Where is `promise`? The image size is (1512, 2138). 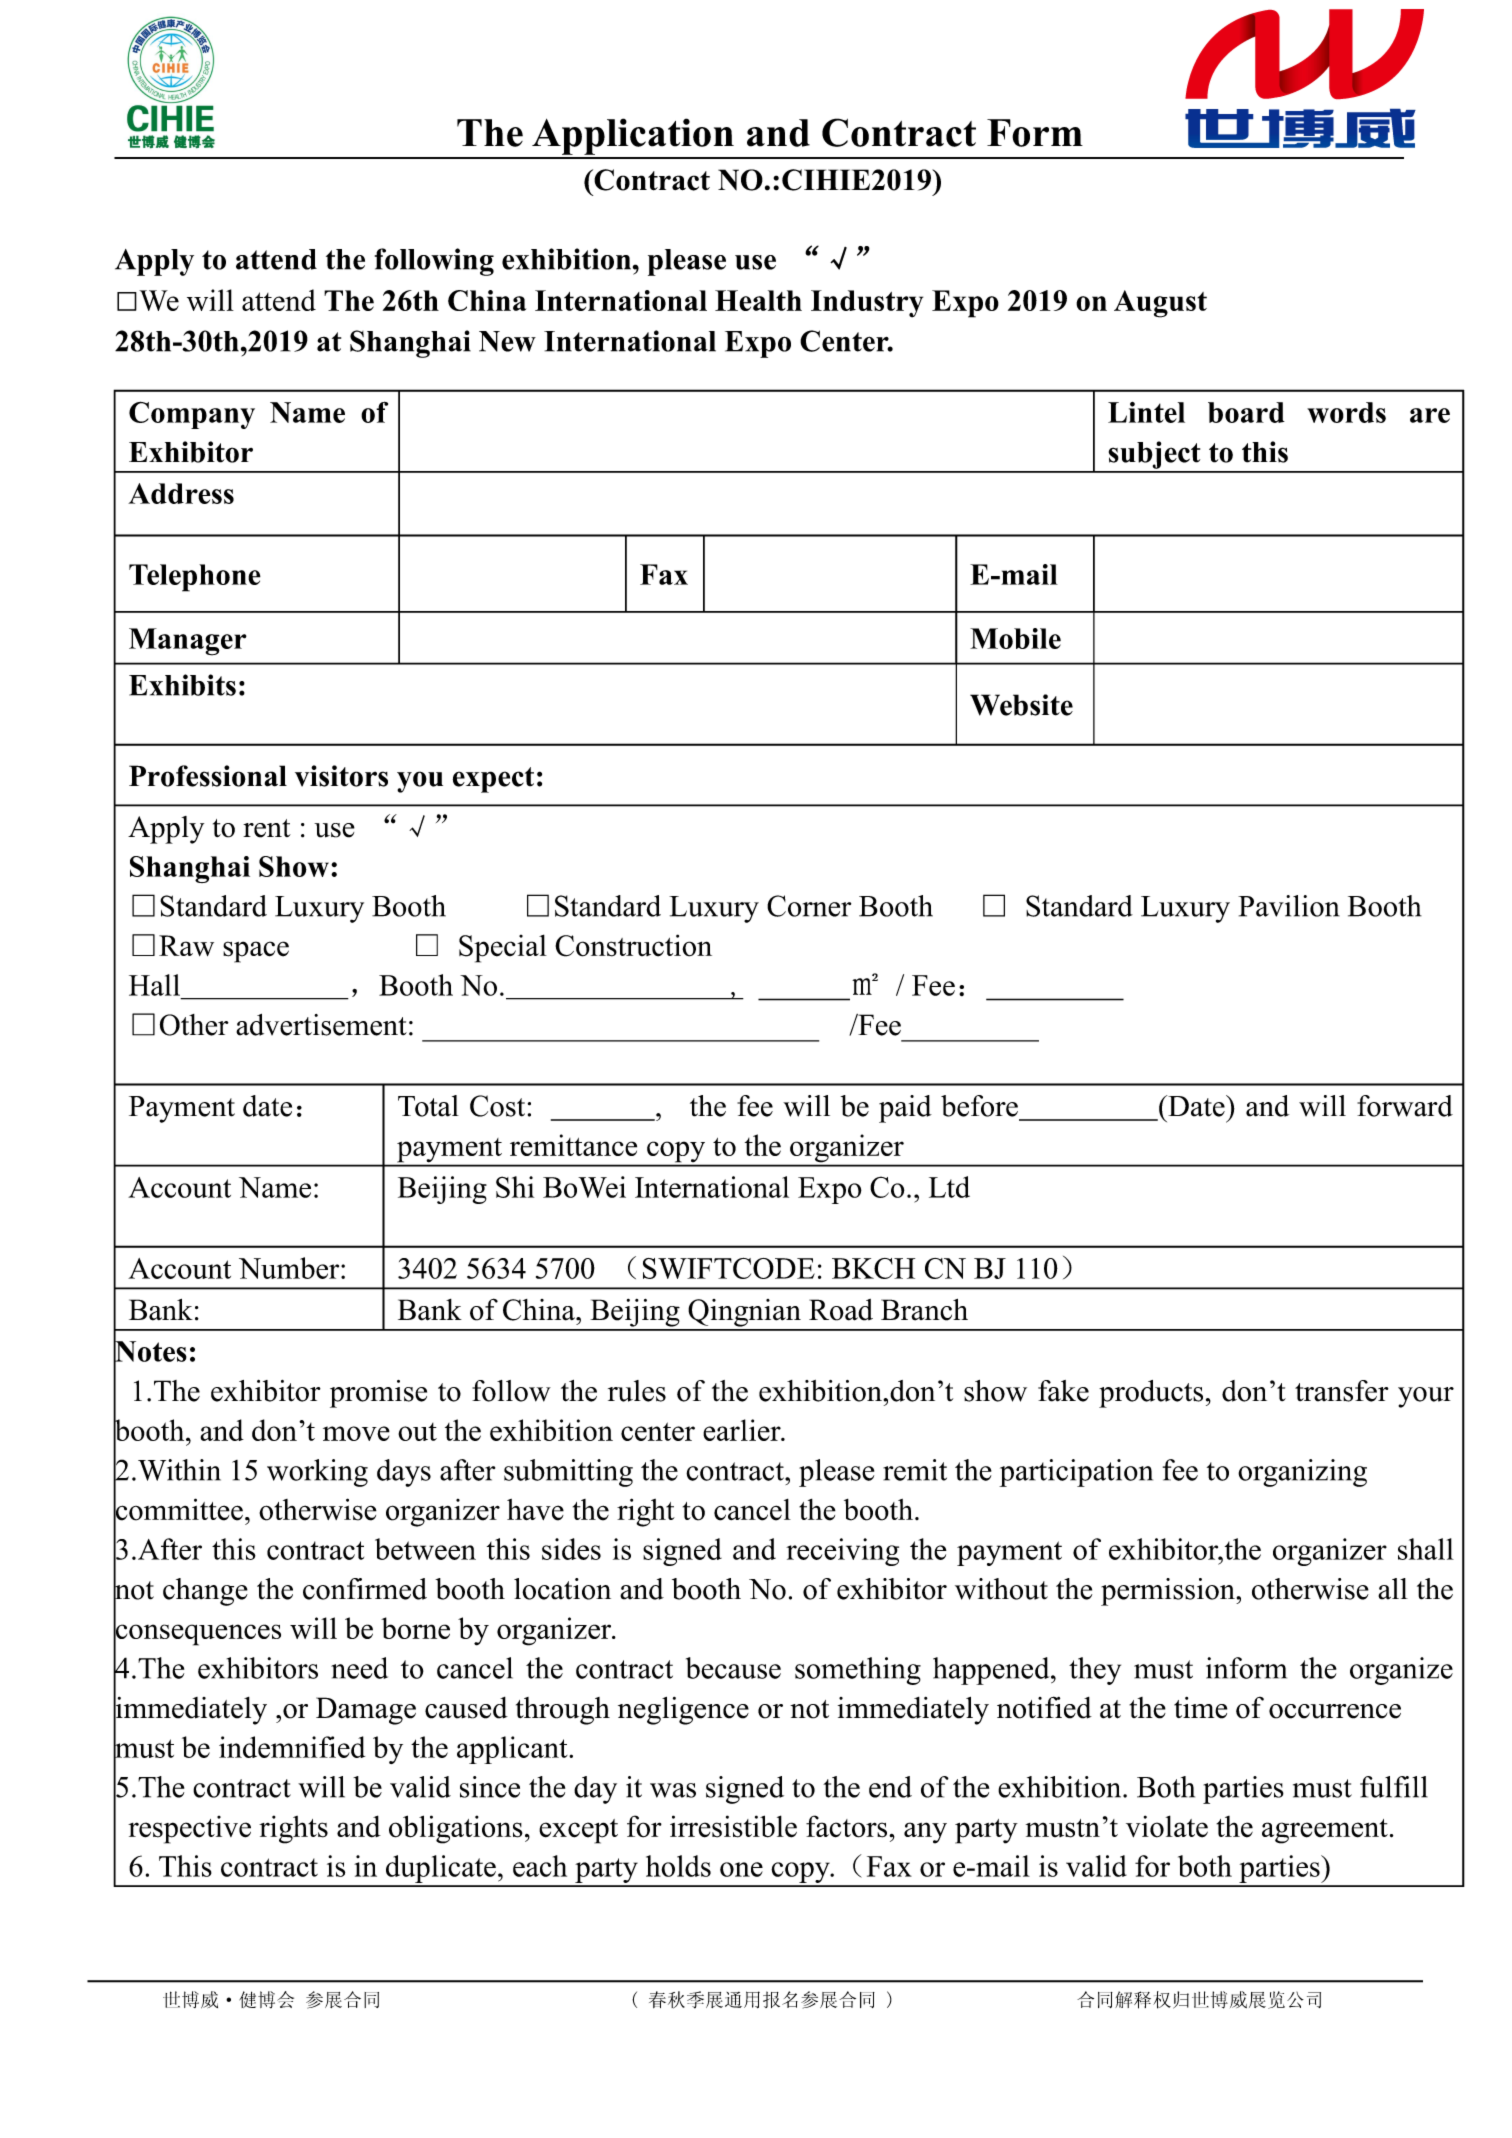
promise is located at coordinates (378, 1394).
